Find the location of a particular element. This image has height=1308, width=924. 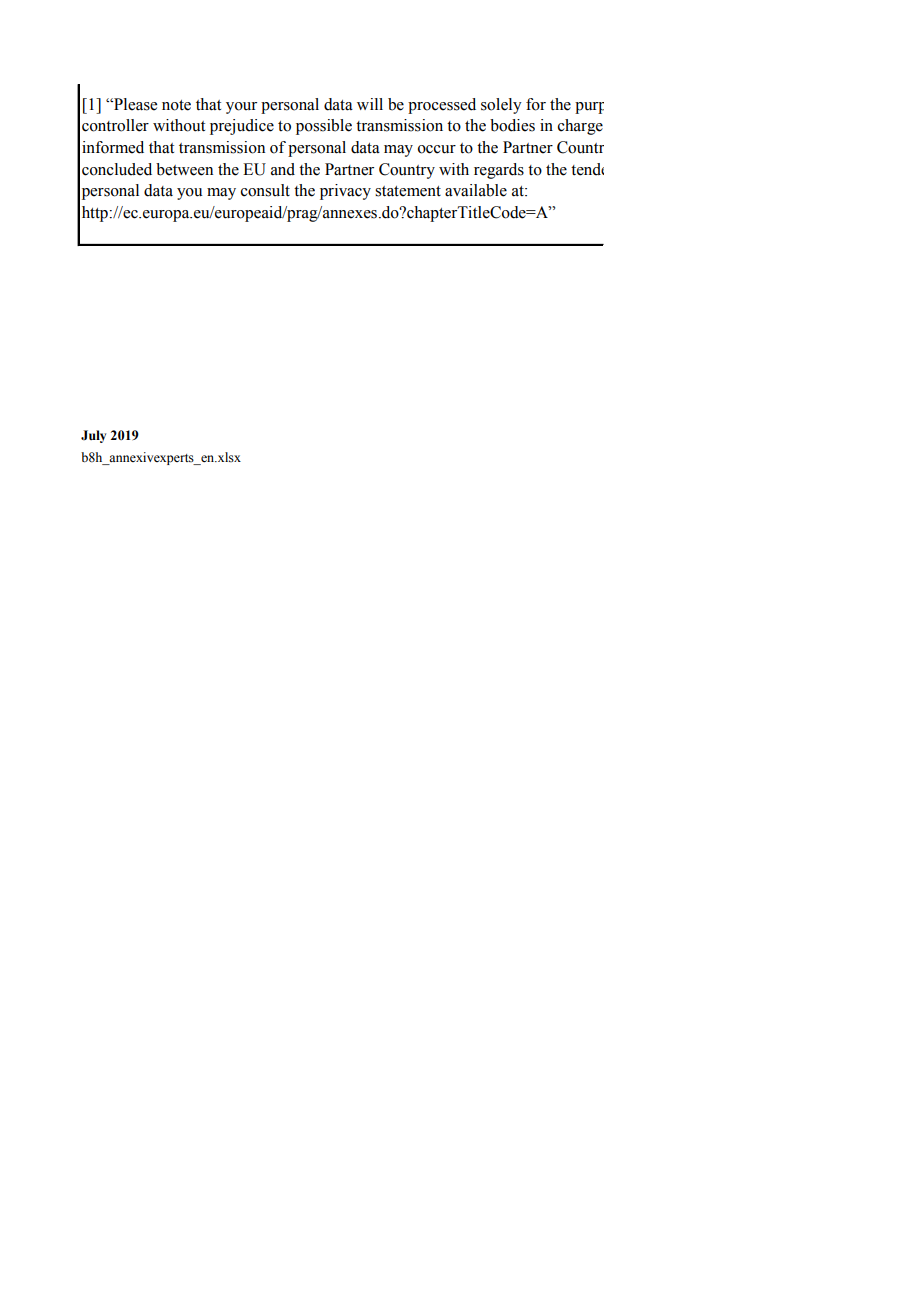

bodies is located at coordinates (512, 125).
